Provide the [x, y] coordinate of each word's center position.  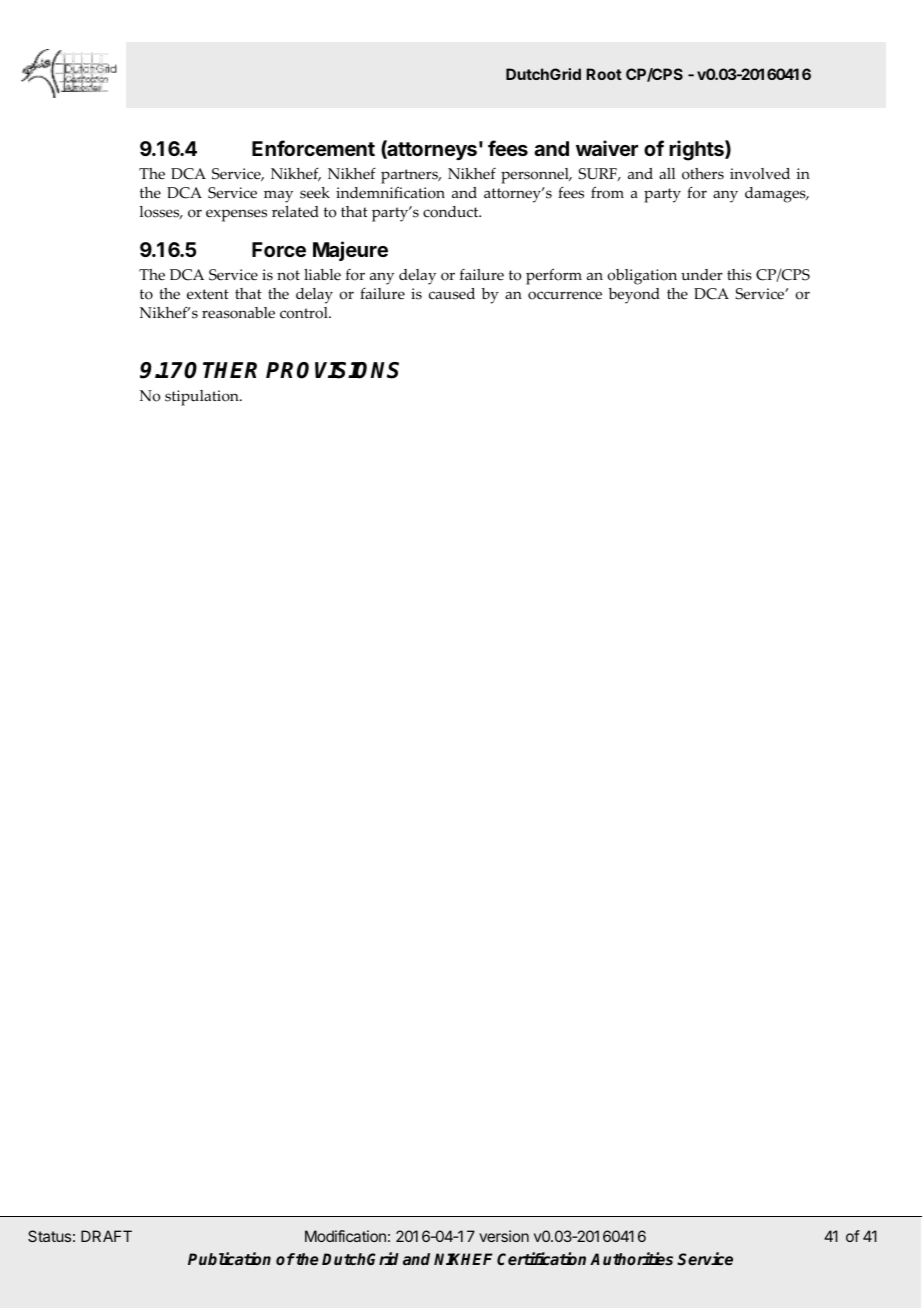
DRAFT [106, 1236]
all [667, 173]
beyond [634, 296]
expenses [236, 215]
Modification [345, 1236]
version [504, 1236]
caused [452, 294]
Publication [229, 1258]
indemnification [390, 192]
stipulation [203, 398]
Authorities [631, 1259]
